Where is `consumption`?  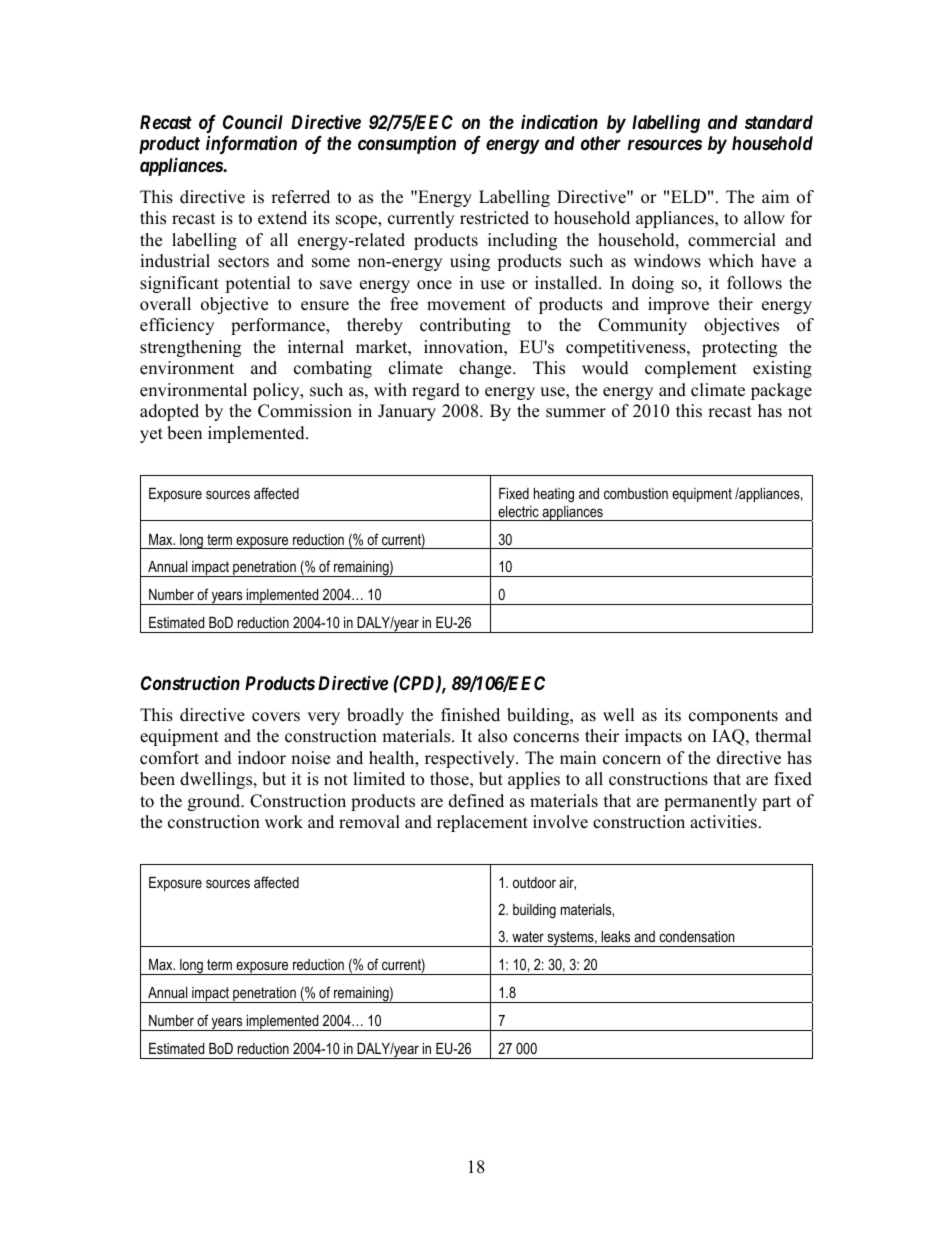
consumption is located at coordinates (407, 145).
